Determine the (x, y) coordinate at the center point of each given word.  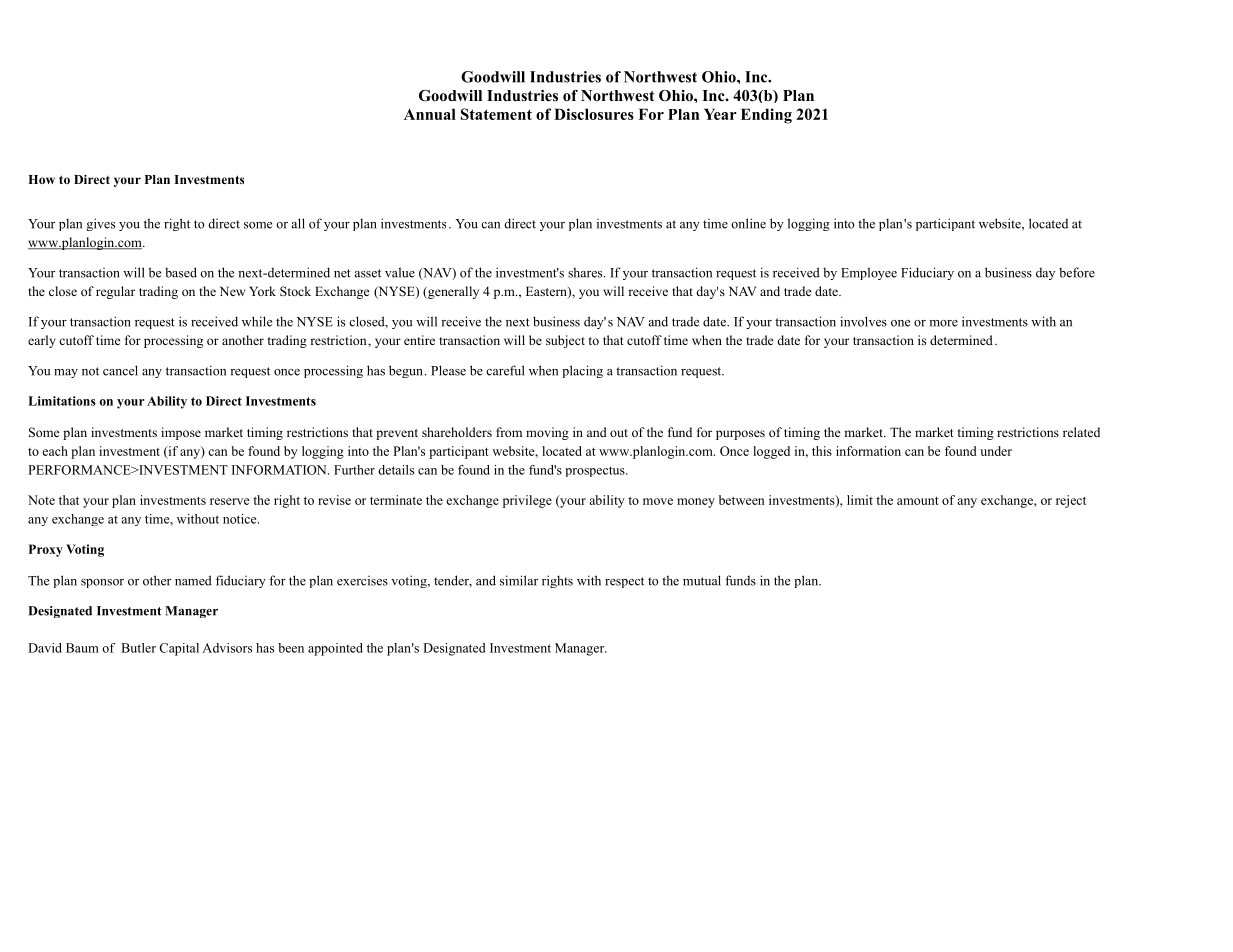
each (55, 451)
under (996, 451)
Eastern (547, 292)
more (943, 323)
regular (115, 292)
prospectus (596, 471)
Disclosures (594, 114)
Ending (766, 116)
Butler (138, 648)
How (41, 179)
